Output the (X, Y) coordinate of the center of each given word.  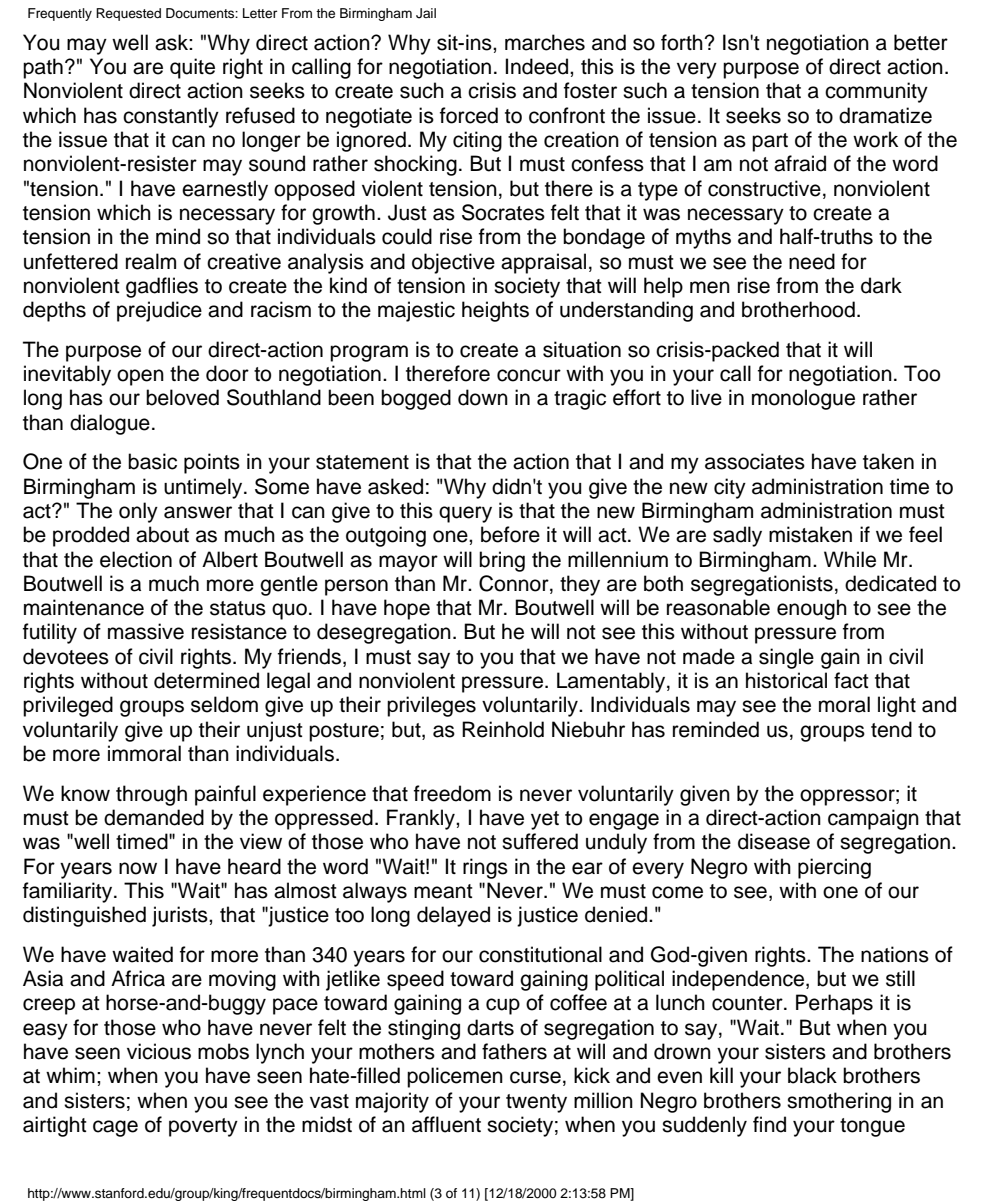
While (850, 559)
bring (502, 561)
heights (495, 311)
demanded (154, 817)
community (876, 92)
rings (485, 868)
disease (774, 841)
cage (115, 1128)
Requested (128, 14)
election (136, 559)
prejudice (159, 311)
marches (545, 42)
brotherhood (798, 309)
